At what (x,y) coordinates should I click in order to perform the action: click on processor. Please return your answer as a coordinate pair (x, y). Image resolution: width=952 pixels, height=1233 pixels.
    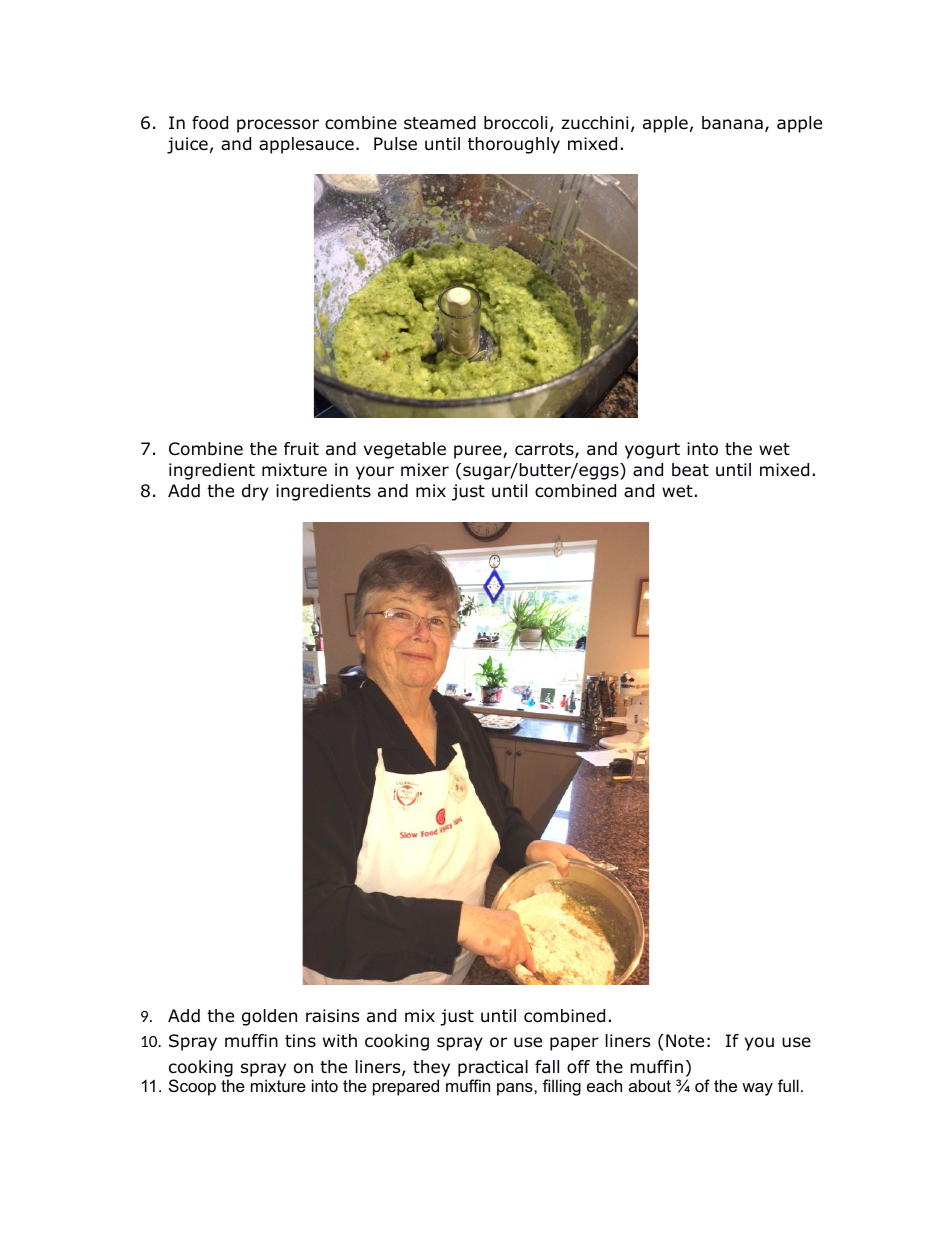
    Looking at the image, I should click on (278, 126).
